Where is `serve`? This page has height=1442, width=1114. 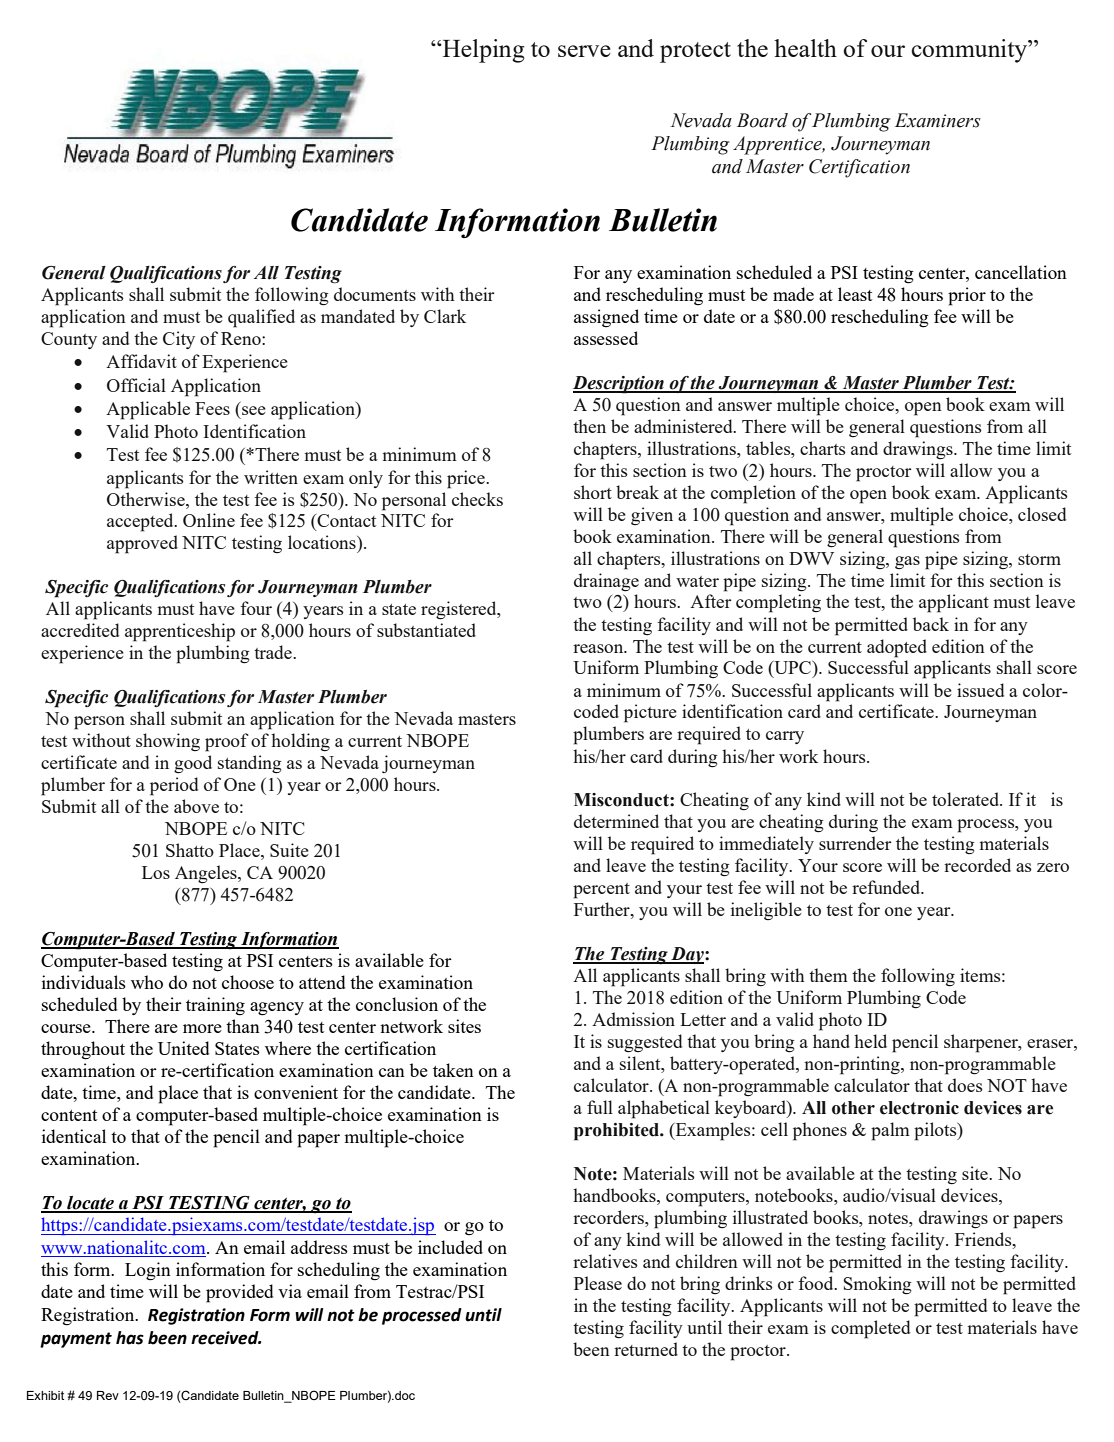
serve is located at coordinates (584, 51).
